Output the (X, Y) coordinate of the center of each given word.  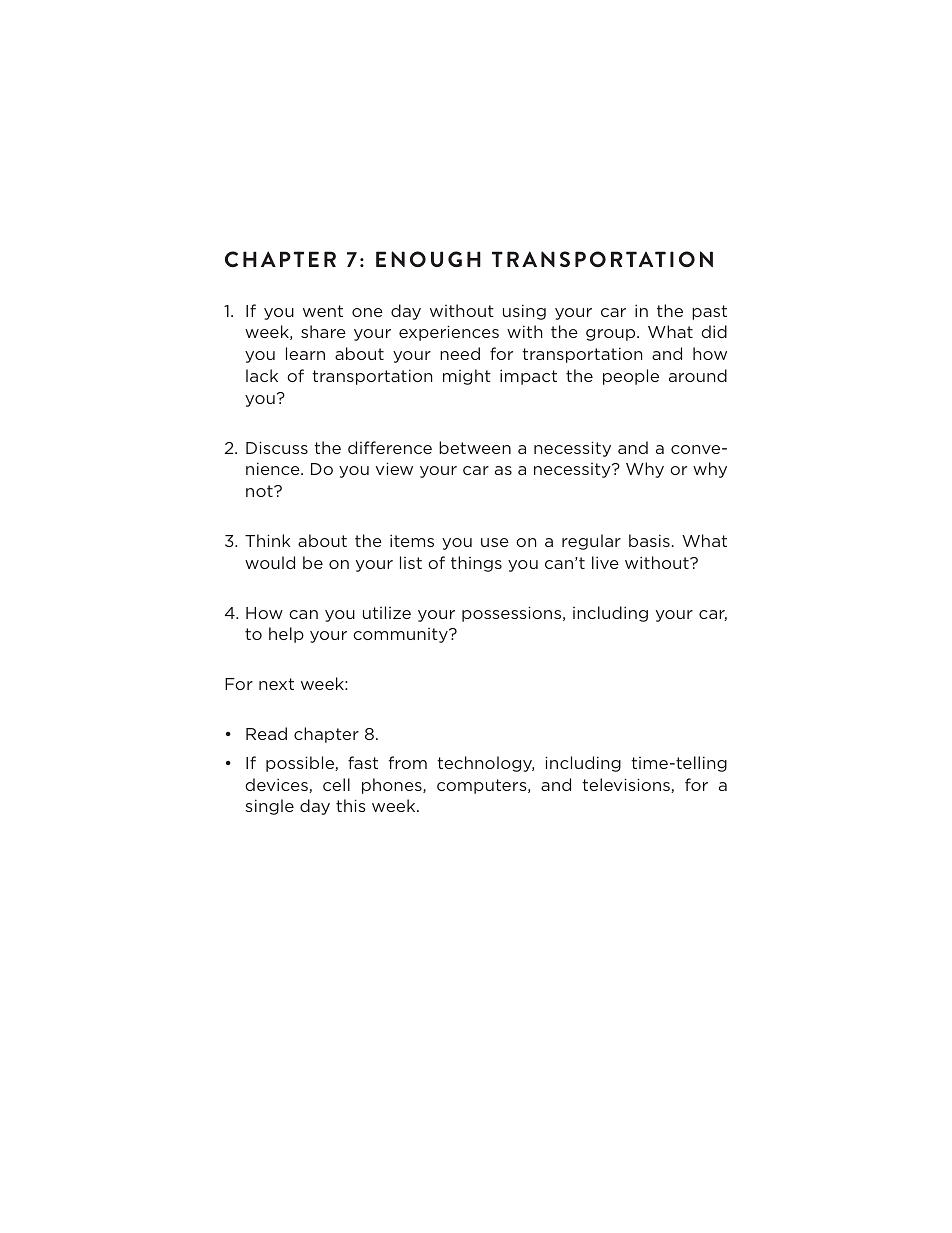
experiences (449, 333)
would (270, 562)
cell (336, 784)
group (612, 335)
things (476, 564)
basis (649, 540)
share (323, 331)
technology (485, 764)
